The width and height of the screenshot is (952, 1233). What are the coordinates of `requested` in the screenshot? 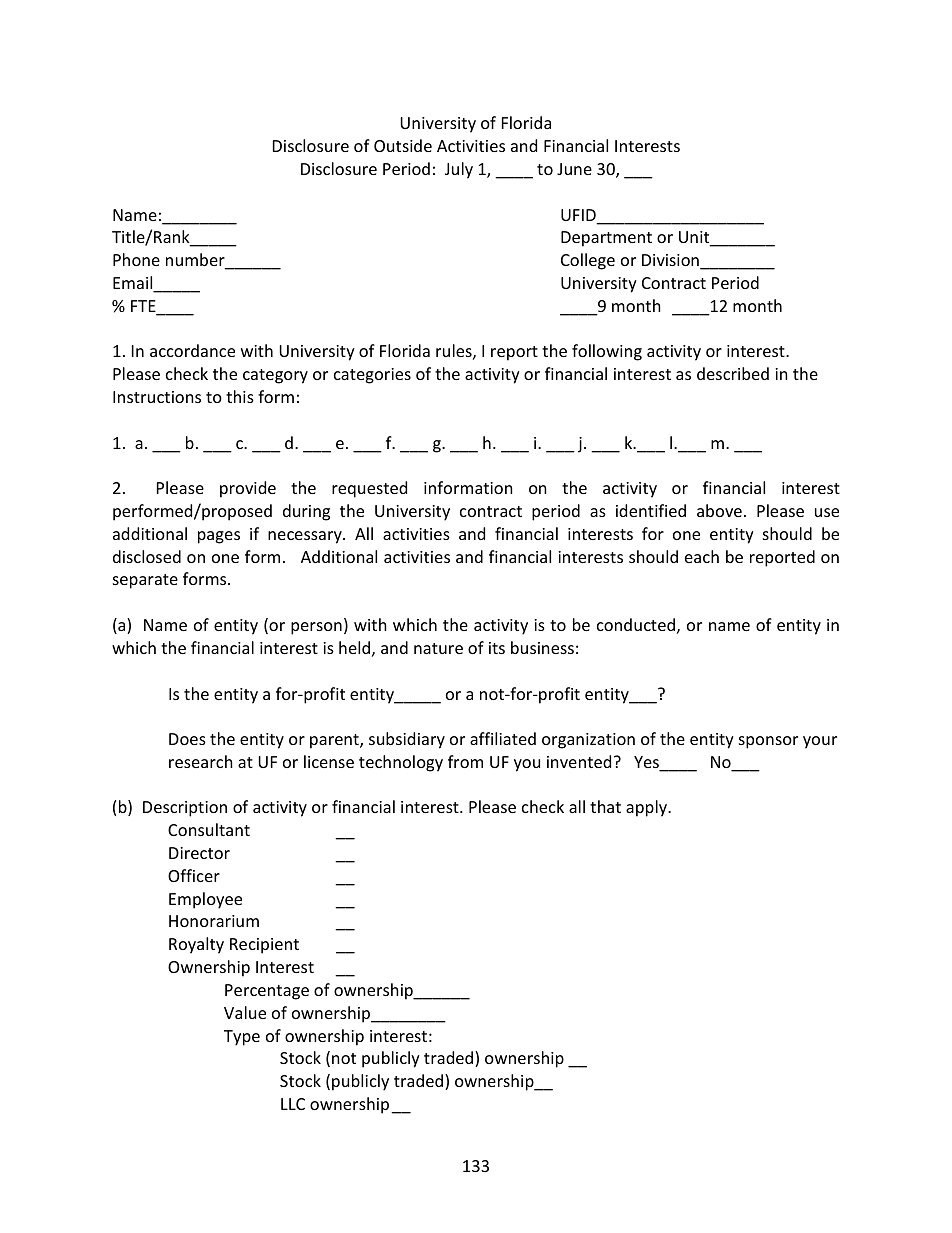 It's located at (369, 489).
